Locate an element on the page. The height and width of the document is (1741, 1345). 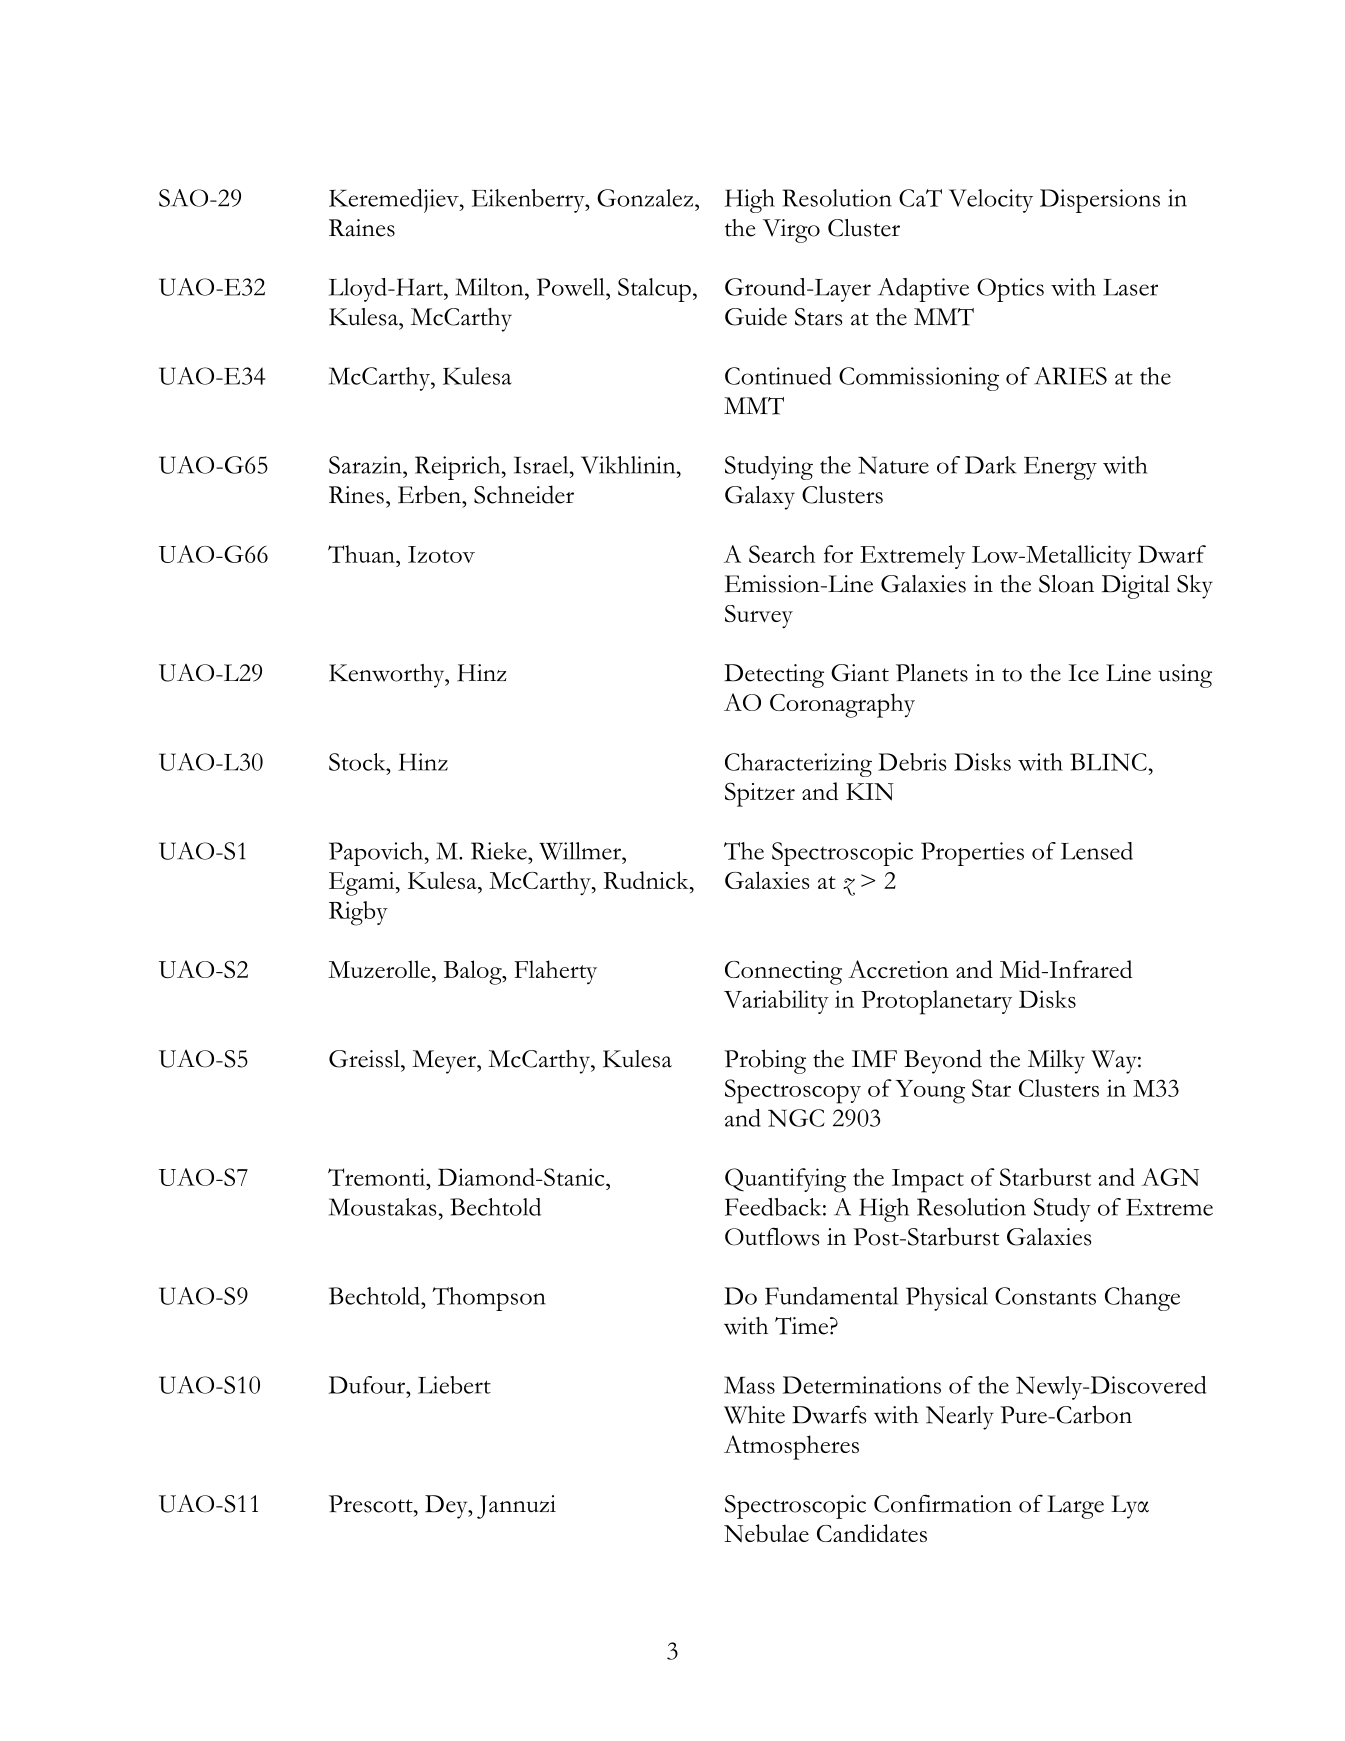
AGN is located at coordinates (1170, 1177).
